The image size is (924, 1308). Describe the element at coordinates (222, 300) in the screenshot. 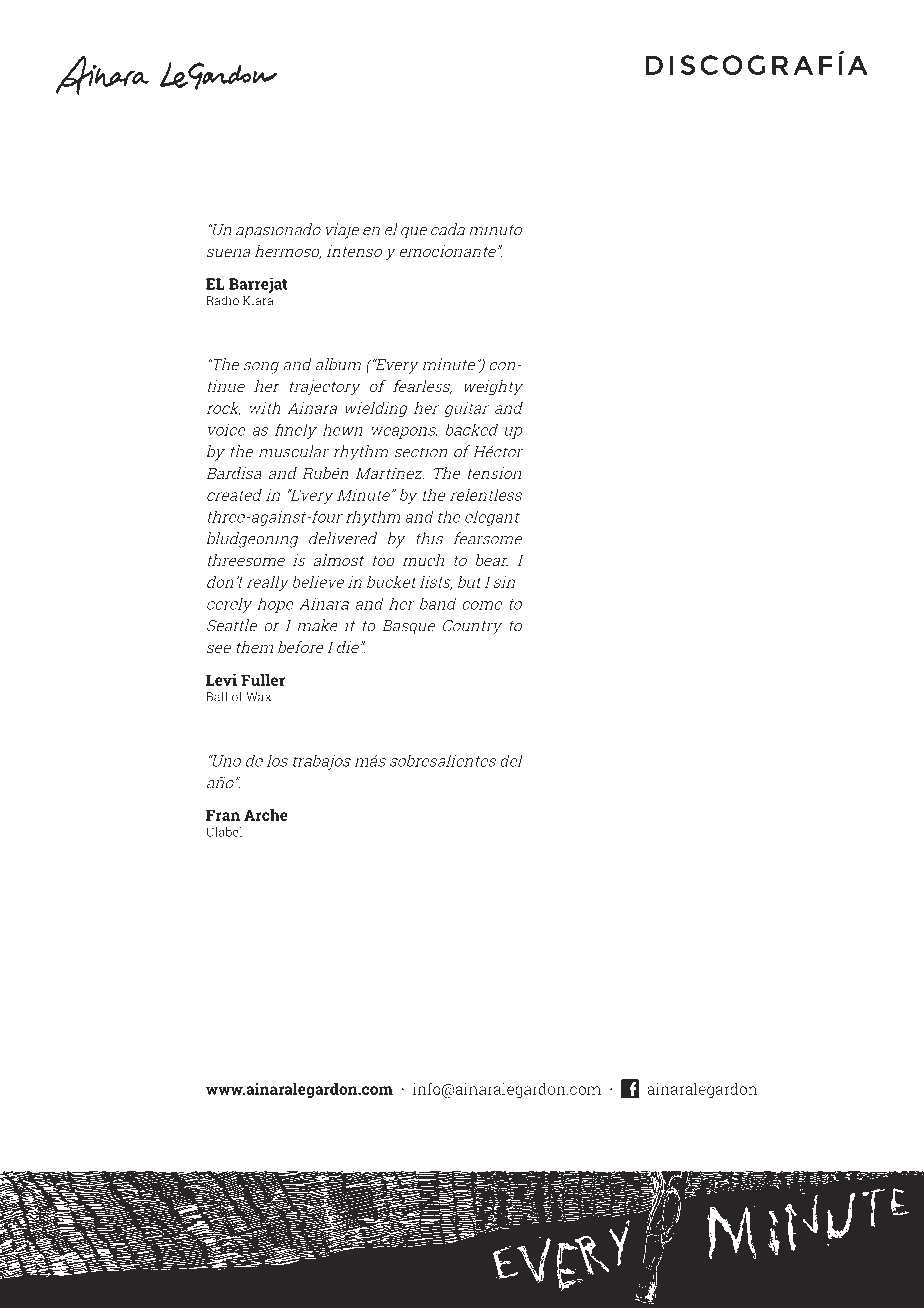

I see `Radio` at that location.
